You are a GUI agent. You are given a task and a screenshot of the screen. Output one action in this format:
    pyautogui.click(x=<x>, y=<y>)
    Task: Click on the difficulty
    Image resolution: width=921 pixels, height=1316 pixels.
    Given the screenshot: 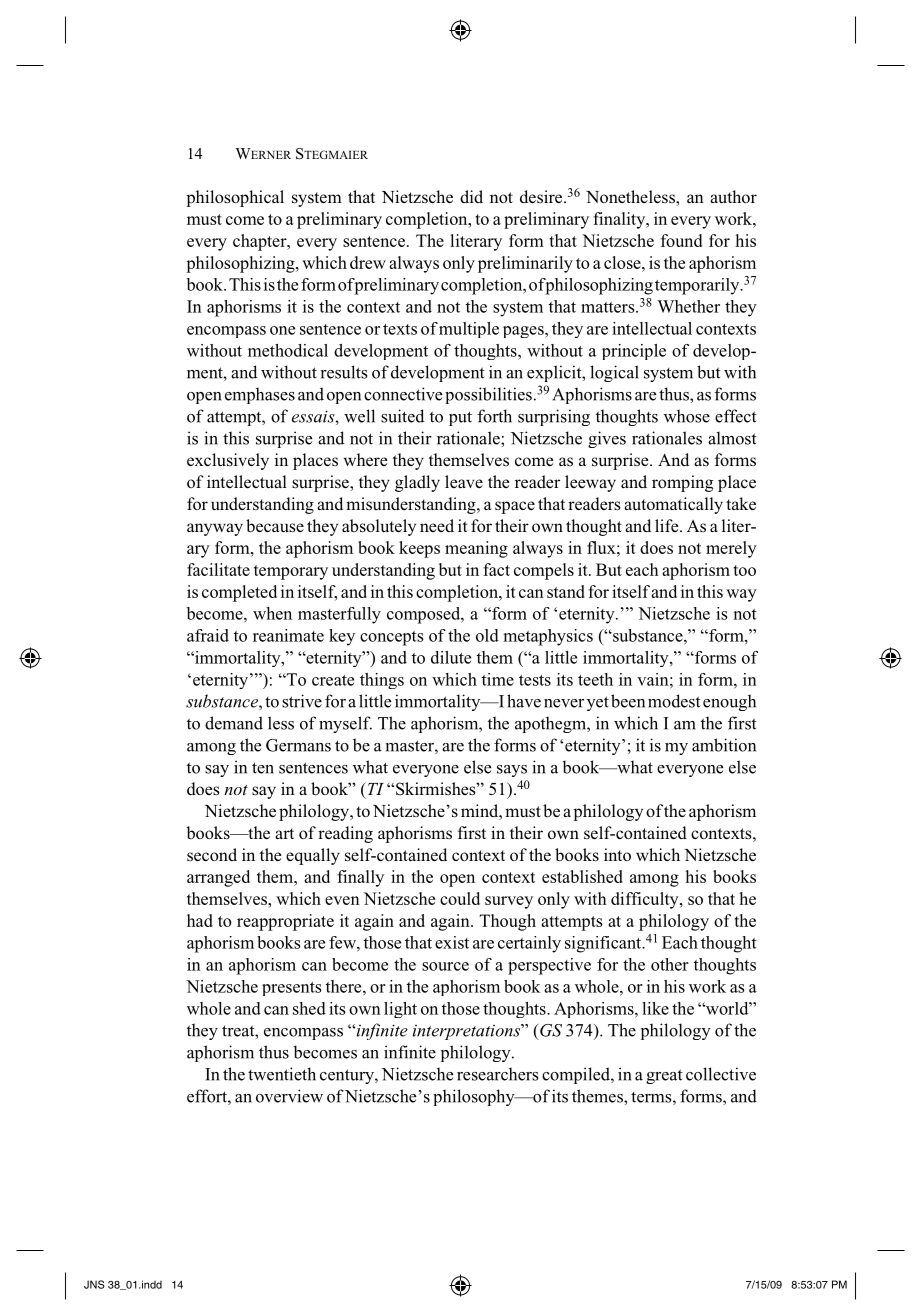 What is the action you would take?
    pyautogui.click(x=646, y=900)
